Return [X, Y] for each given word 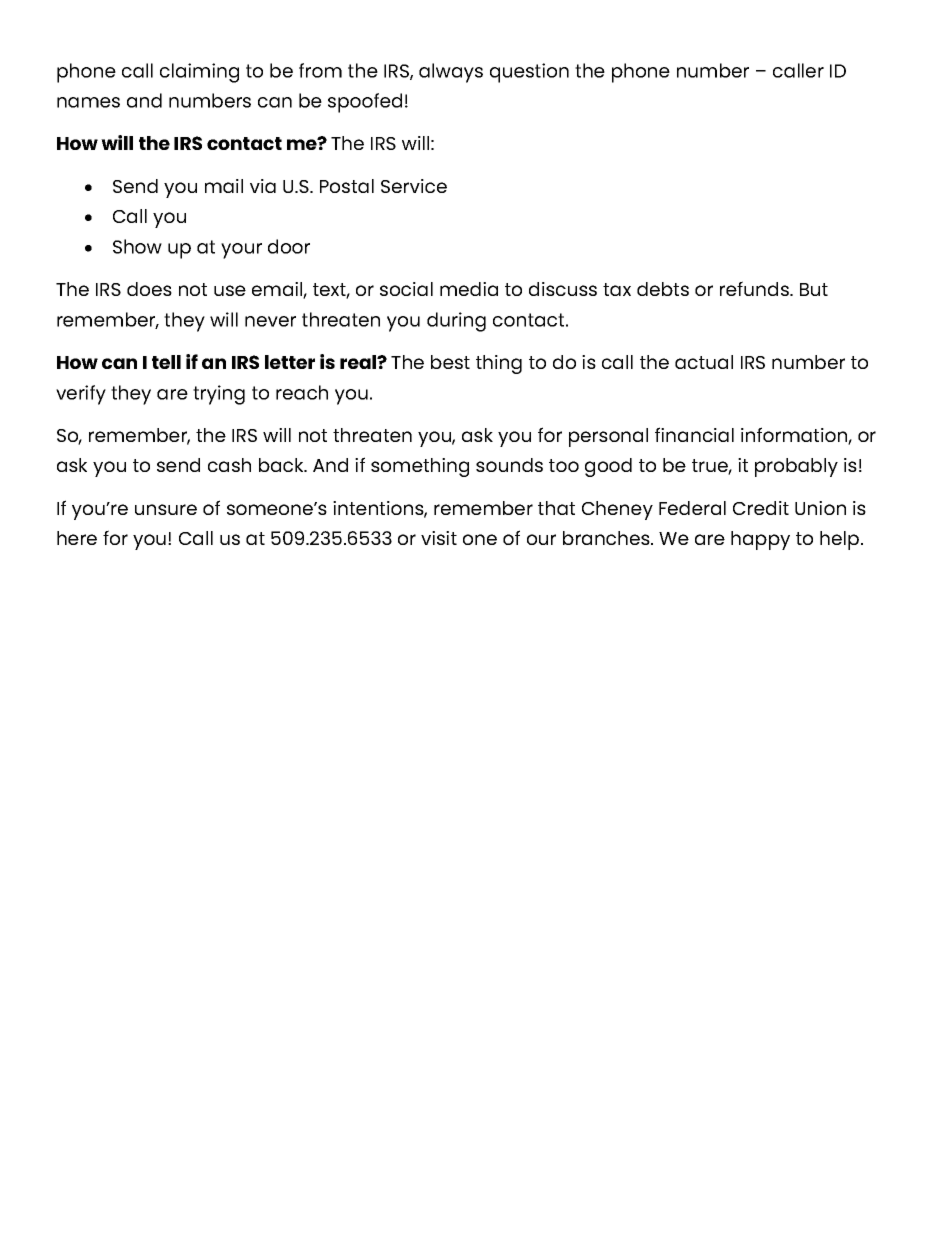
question [529, 73]
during [456, 322]
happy [760, 540]
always [451, 73]
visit [439, 538]
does [149, 289]
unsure [166, 509]
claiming [199, 73]
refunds [755, 288]
